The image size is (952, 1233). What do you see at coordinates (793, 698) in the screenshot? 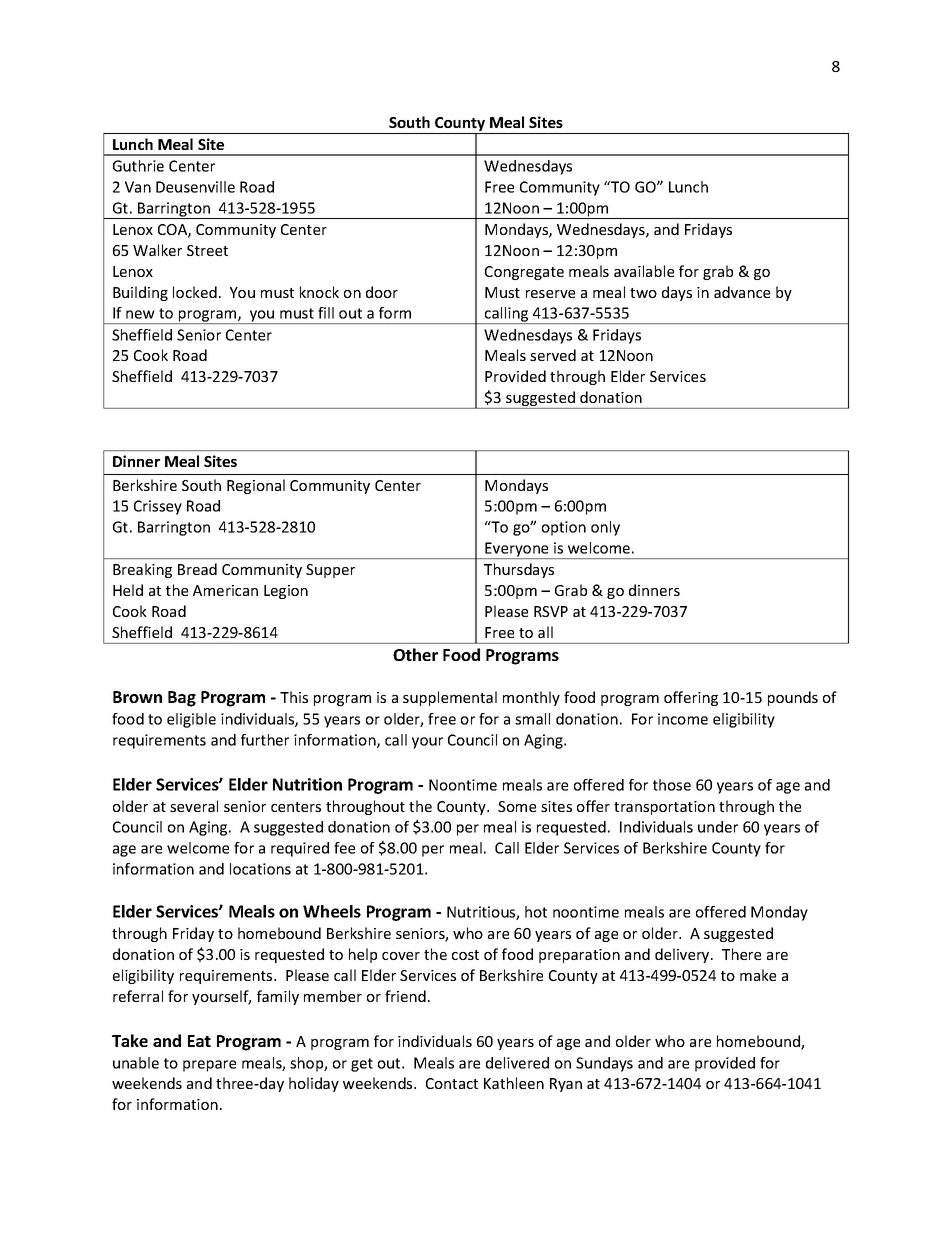
I see `pounds` at bounding box center [793, 698].
